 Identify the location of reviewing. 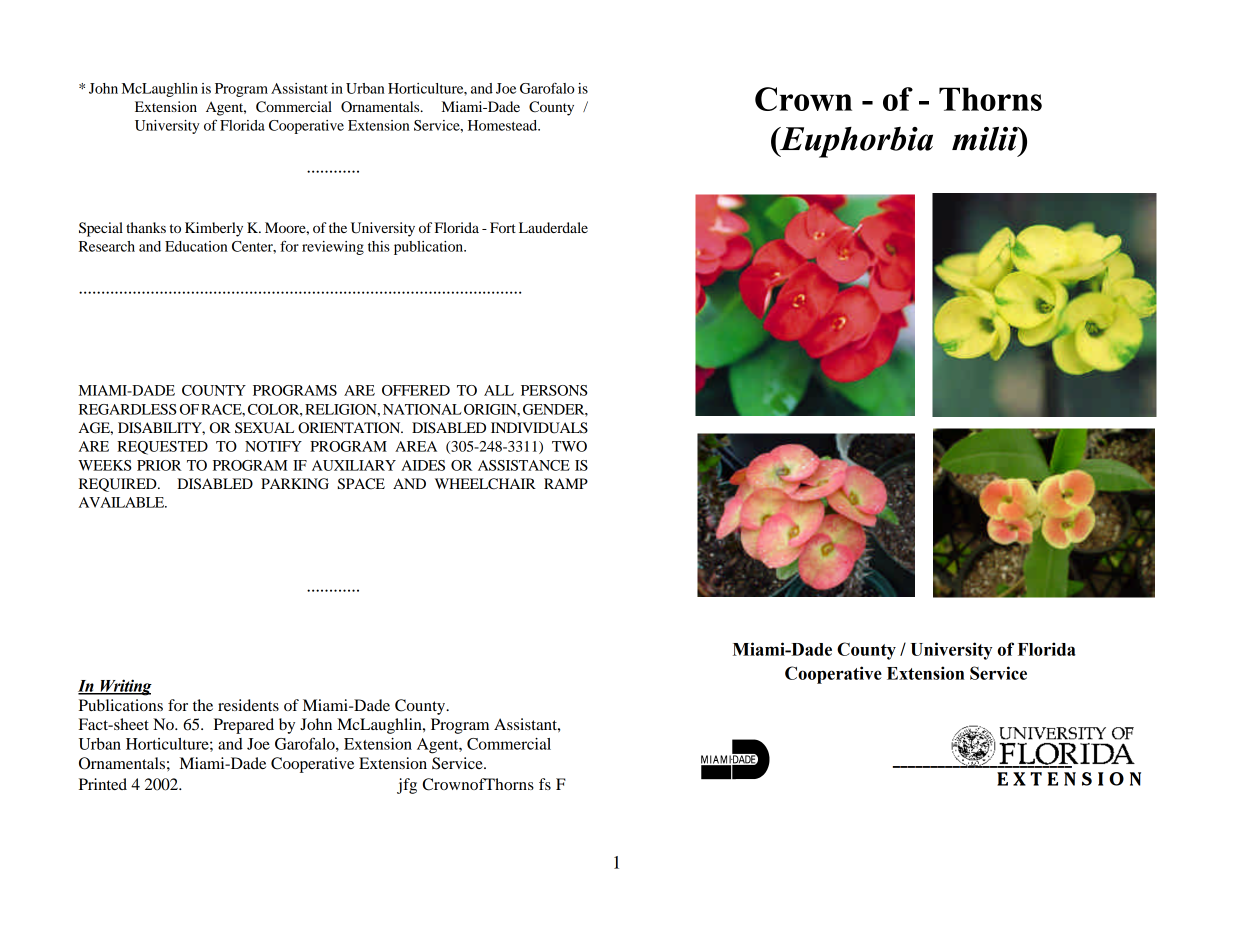
(333, 248).
